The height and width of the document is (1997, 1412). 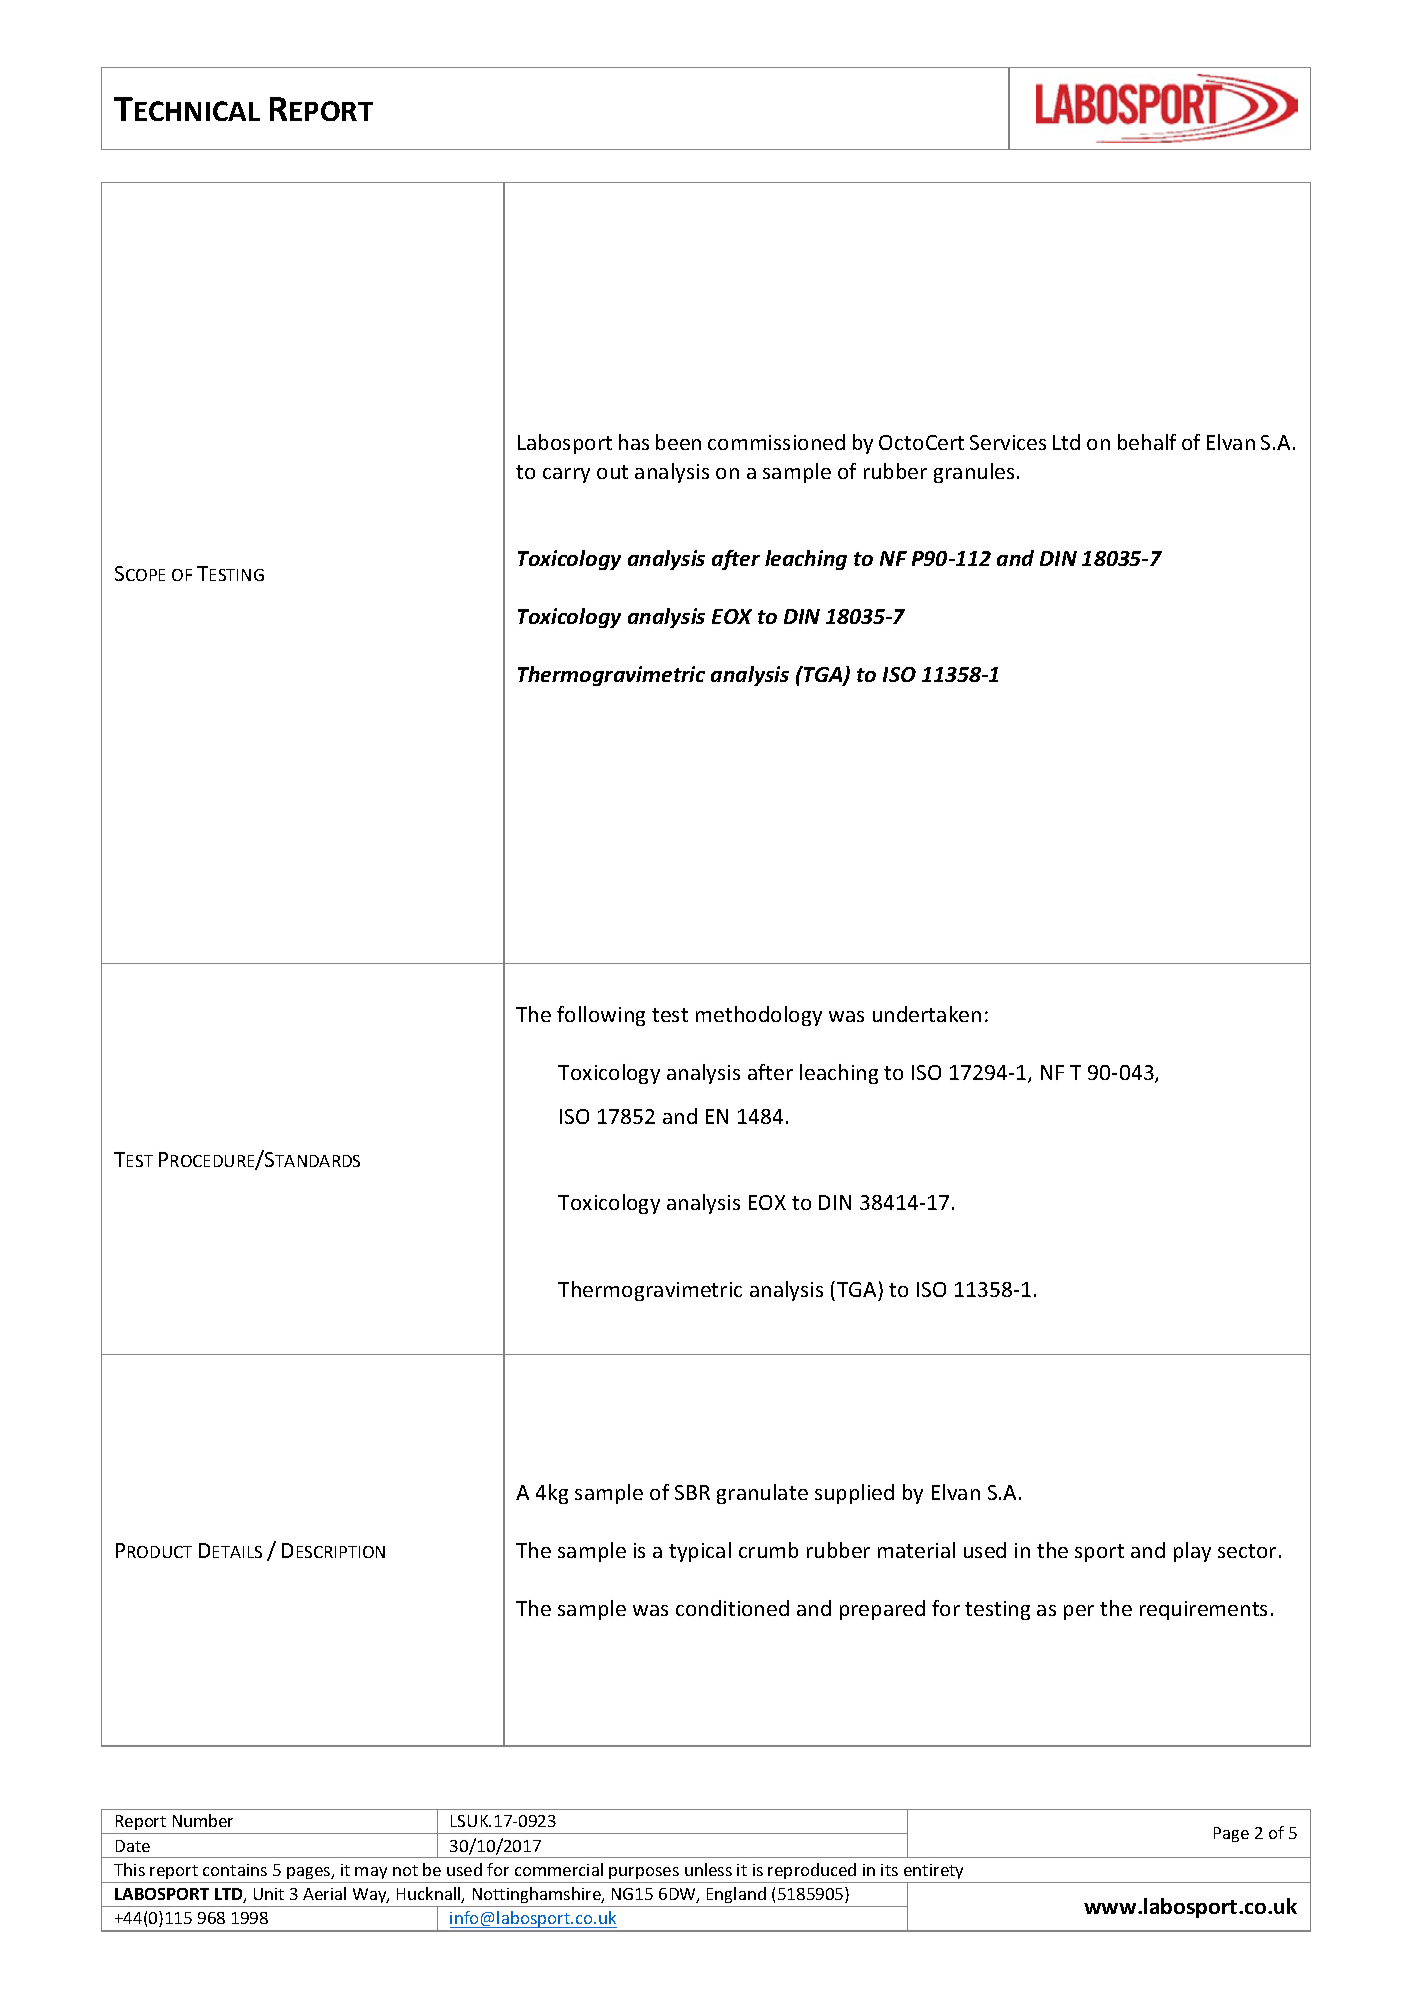 I want to click on granulate, so click(x=762, y=1494).
